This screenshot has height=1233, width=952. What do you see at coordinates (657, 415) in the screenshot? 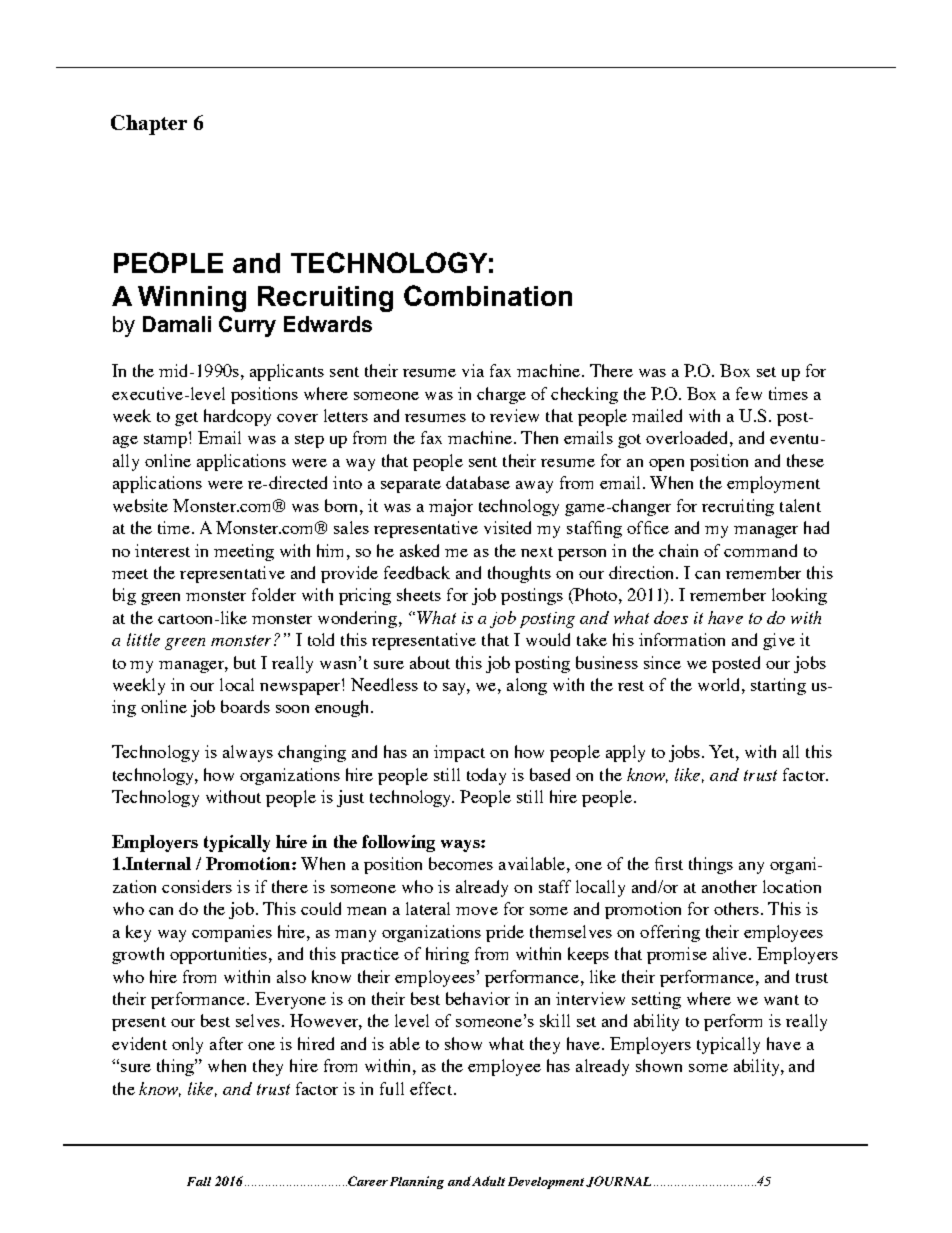
I see `mailed` at bounding box center [657, 415].
